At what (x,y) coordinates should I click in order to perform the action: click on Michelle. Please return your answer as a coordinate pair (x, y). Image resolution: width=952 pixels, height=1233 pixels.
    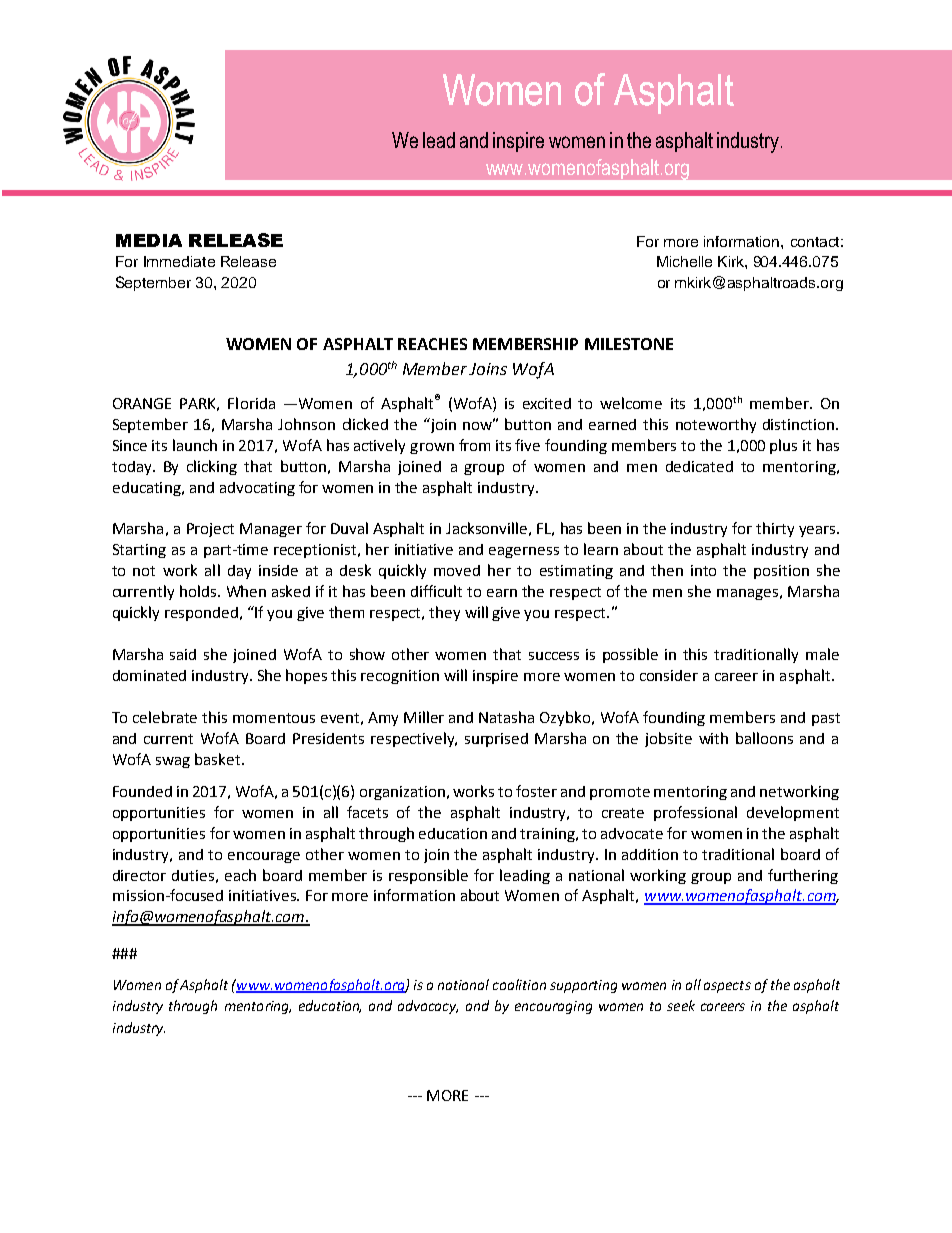
    Looking at the image, I should click on (684, 261).
